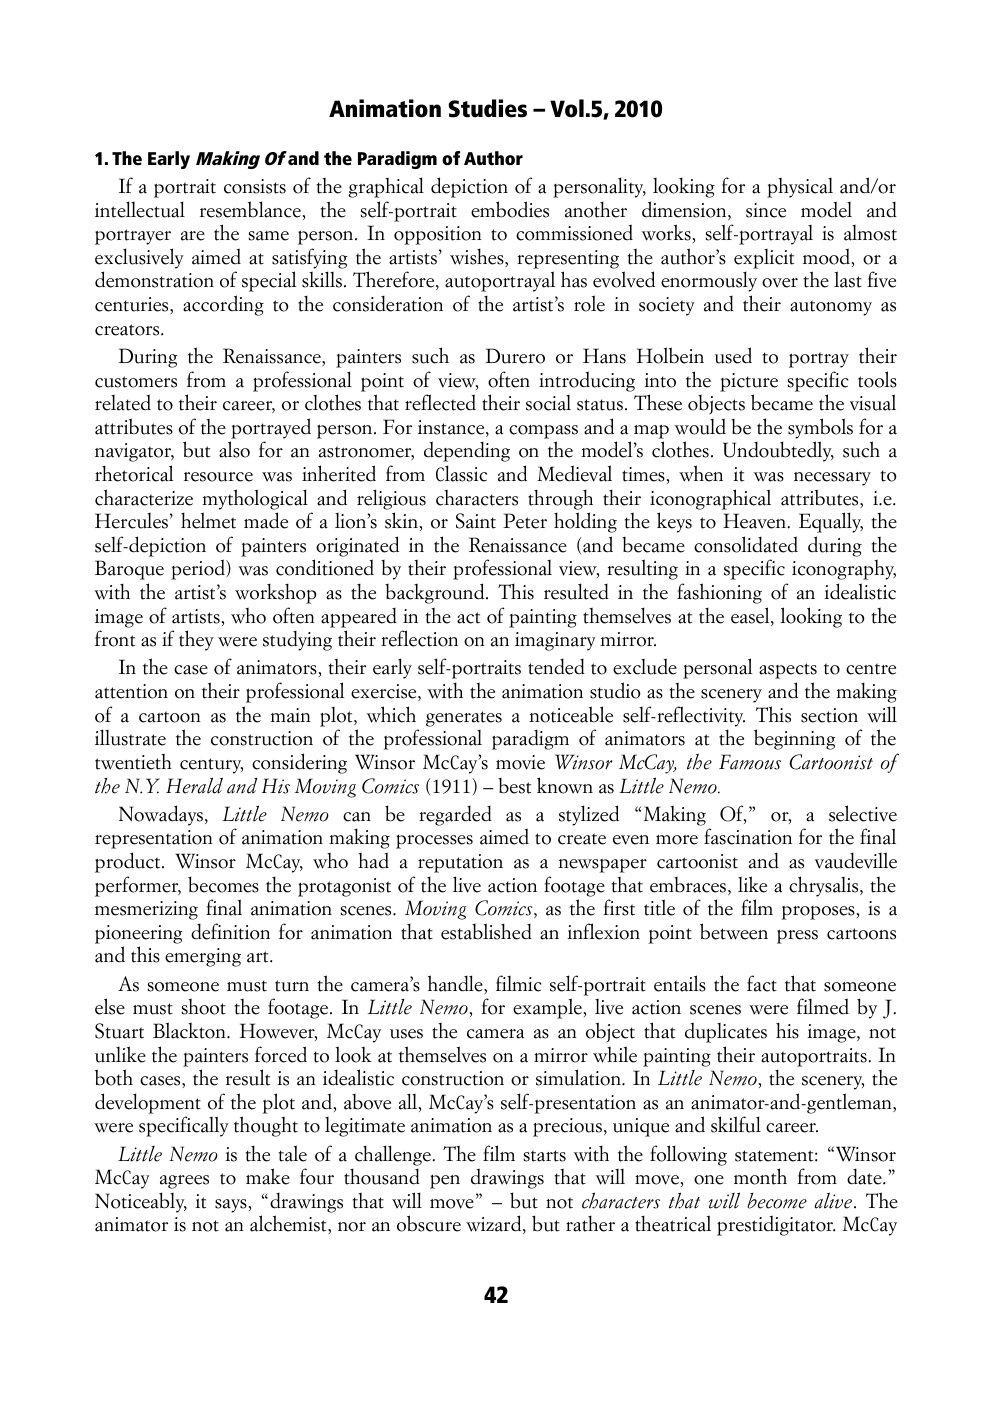 The height and width of the page is (1404, 992). What do you see at coordinates (161, 815) in the page?
I see `Nowadays` at bounding box center [161, 815].
